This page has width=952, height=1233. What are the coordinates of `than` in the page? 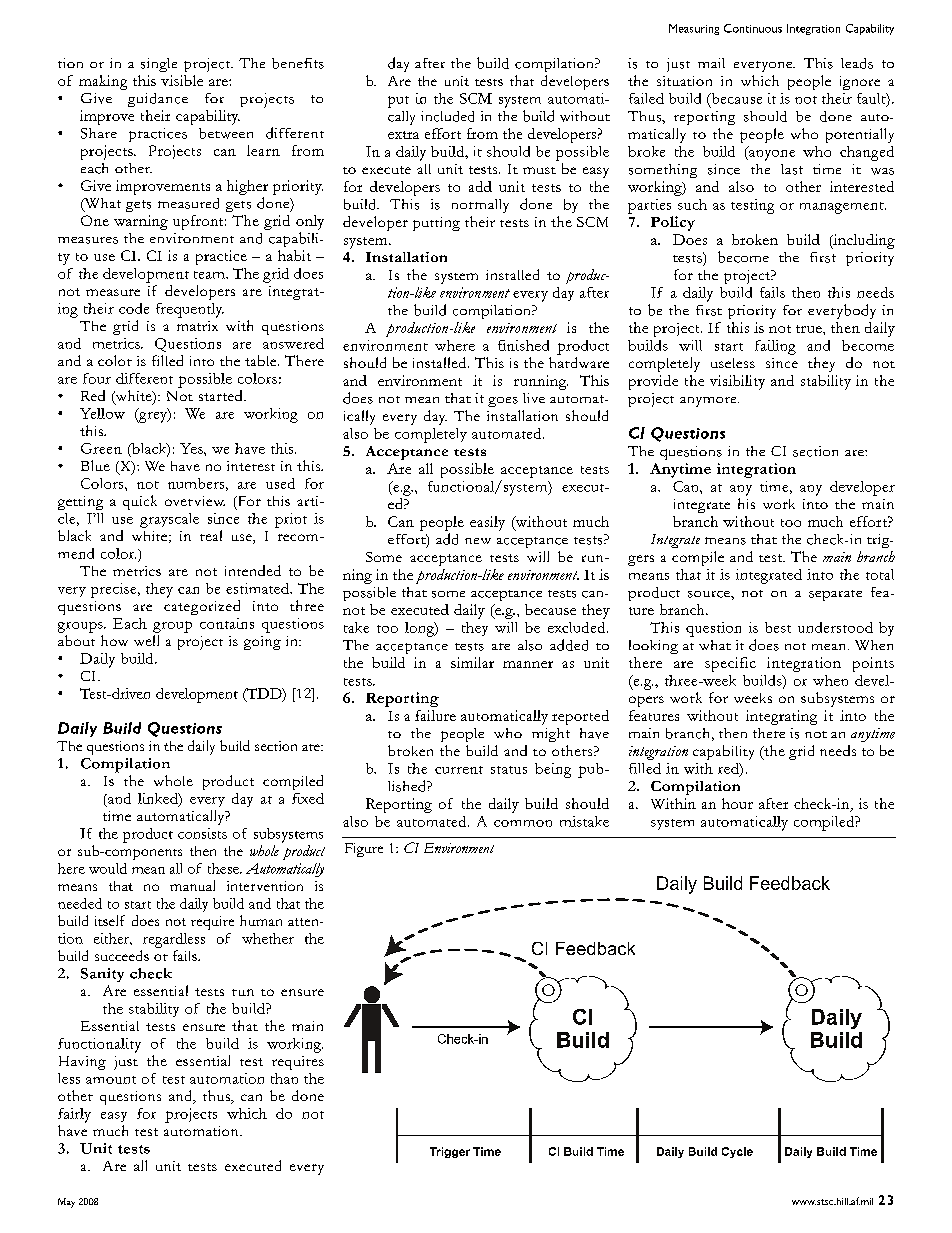 It's located at (284, 1078).
